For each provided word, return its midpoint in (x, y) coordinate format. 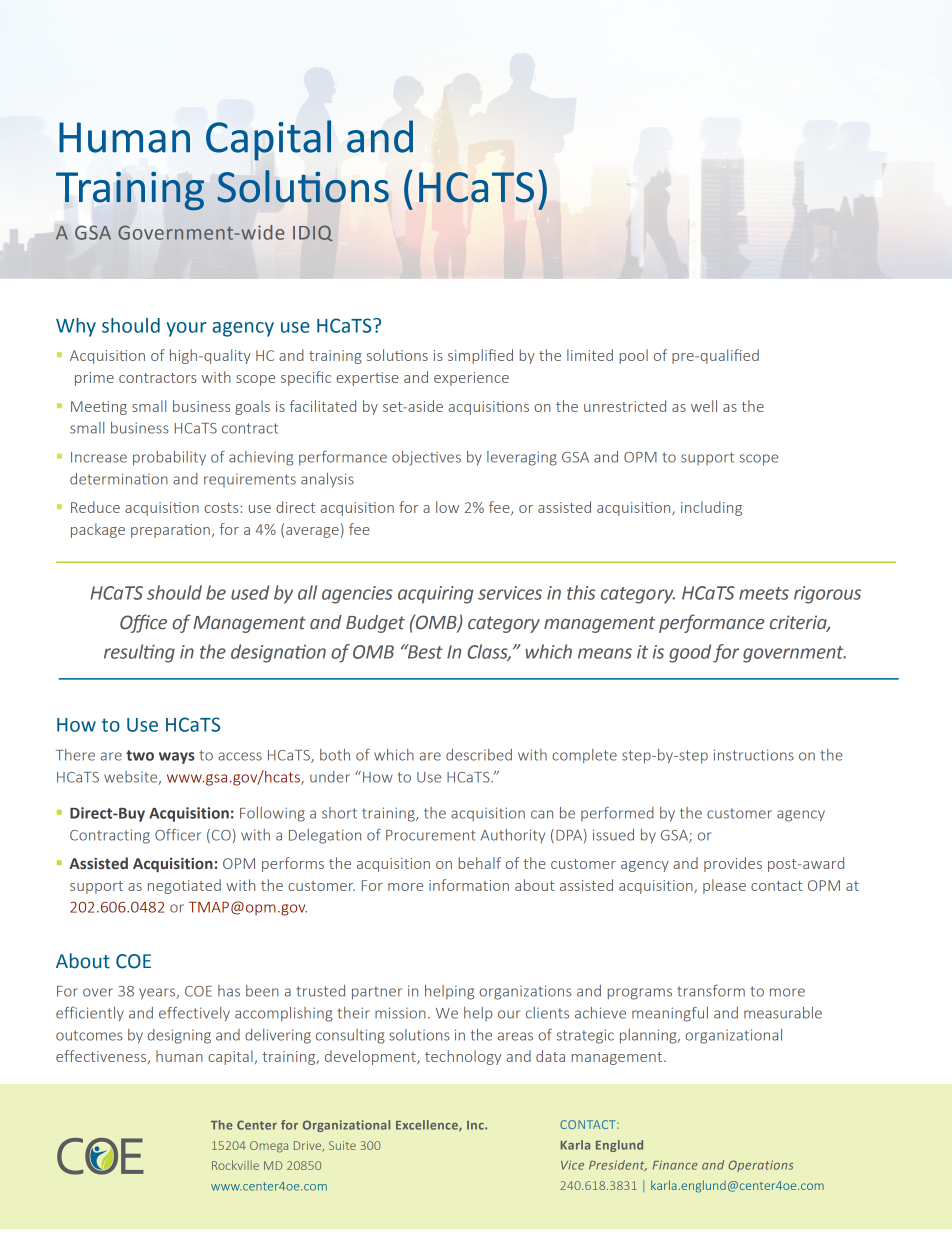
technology (463, 1057)
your (186, 329)
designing (179, 1036)
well (704, 406)
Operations (761, 1166)
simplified (480, 356)
